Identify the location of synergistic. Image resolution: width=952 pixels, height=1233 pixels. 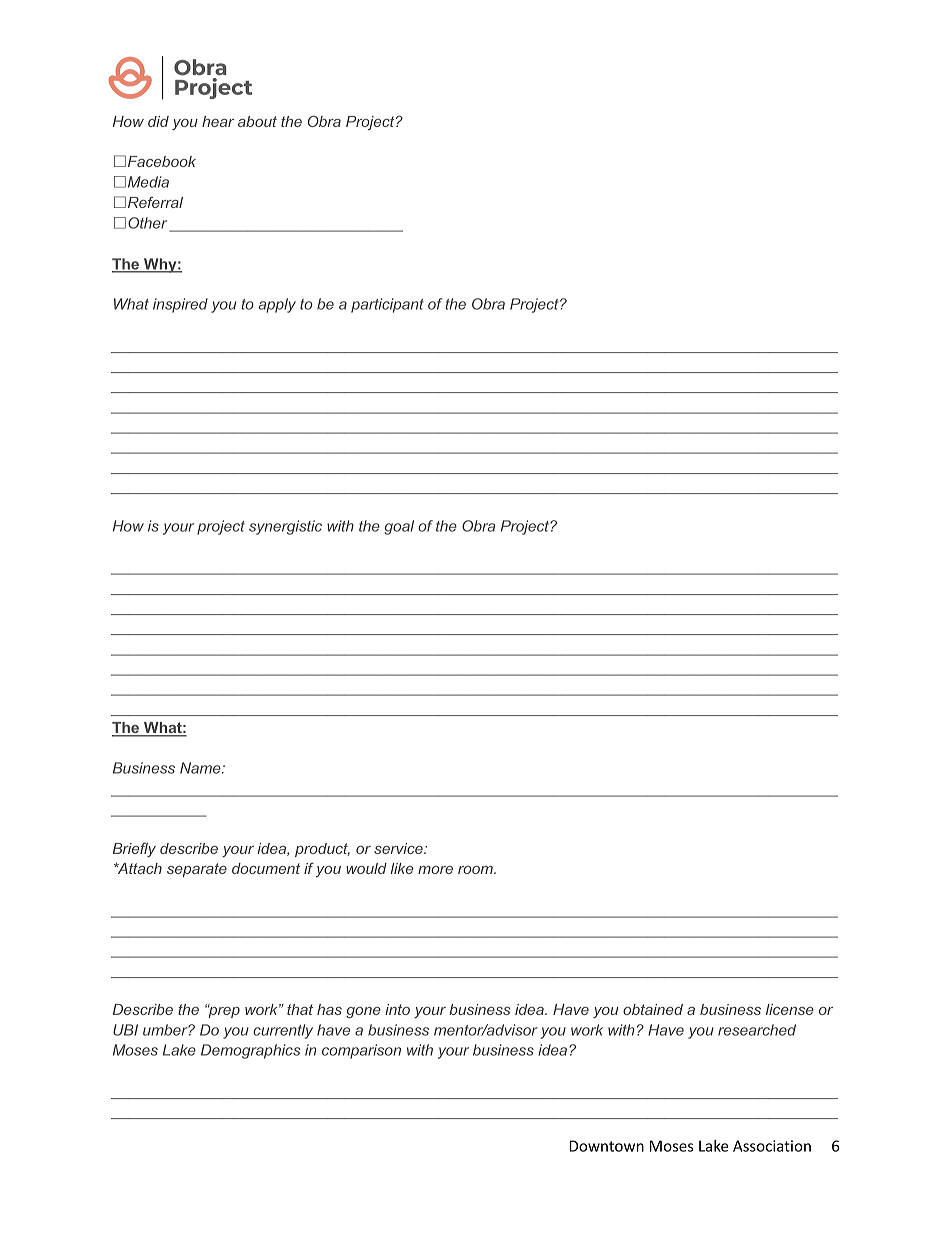
(285, 527).
